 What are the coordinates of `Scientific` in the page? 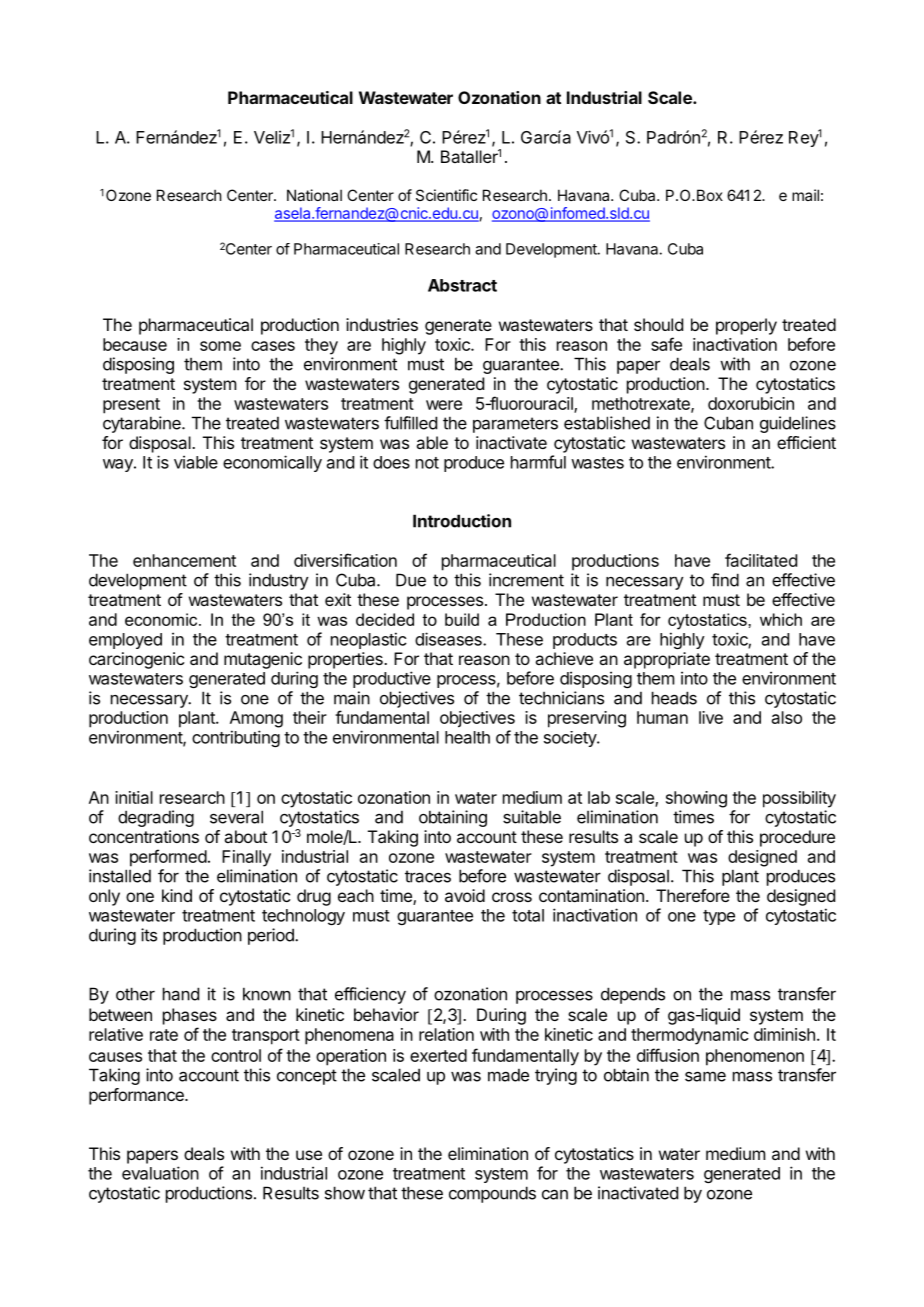 It's located at (446, 195).
